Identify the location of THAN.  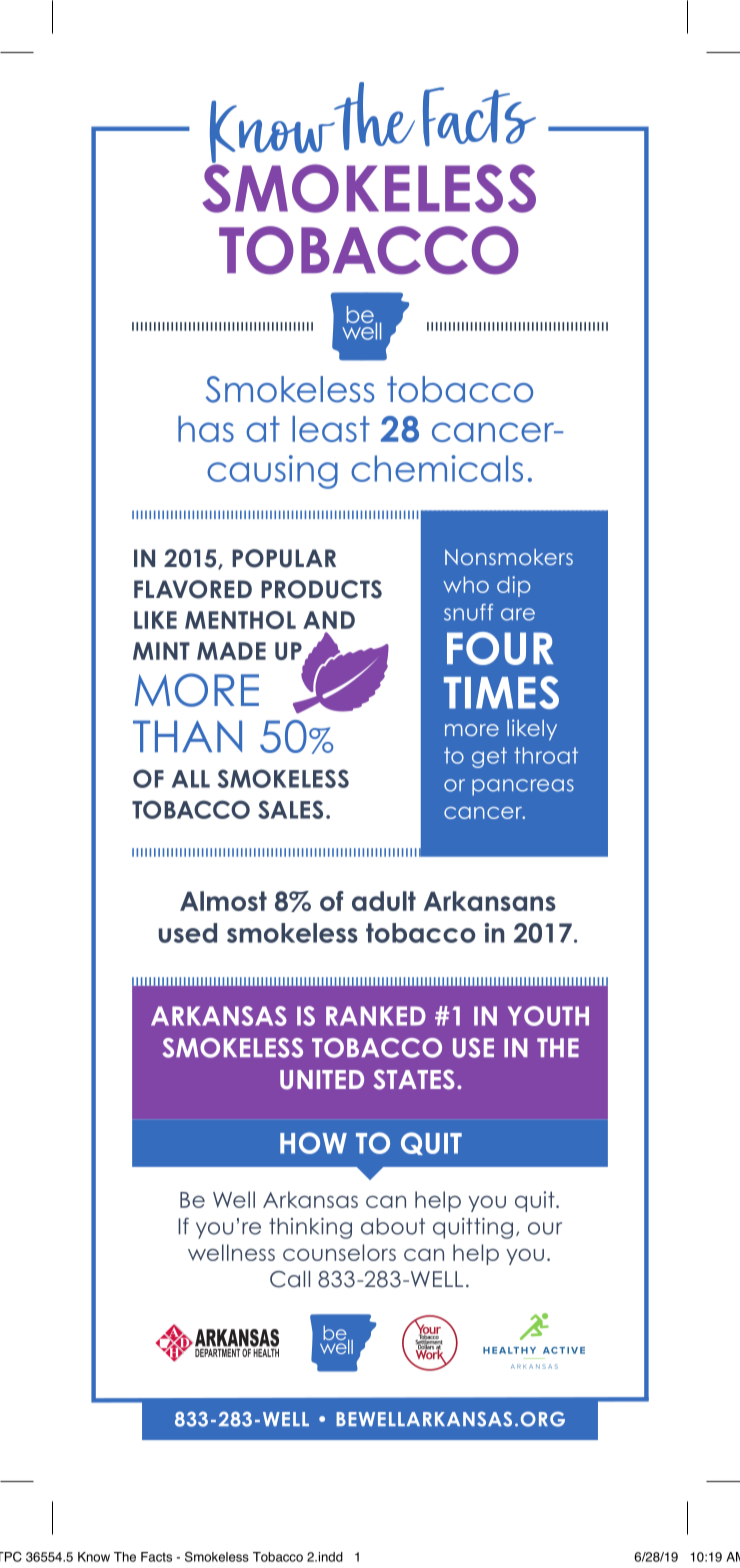
(187, 736).
